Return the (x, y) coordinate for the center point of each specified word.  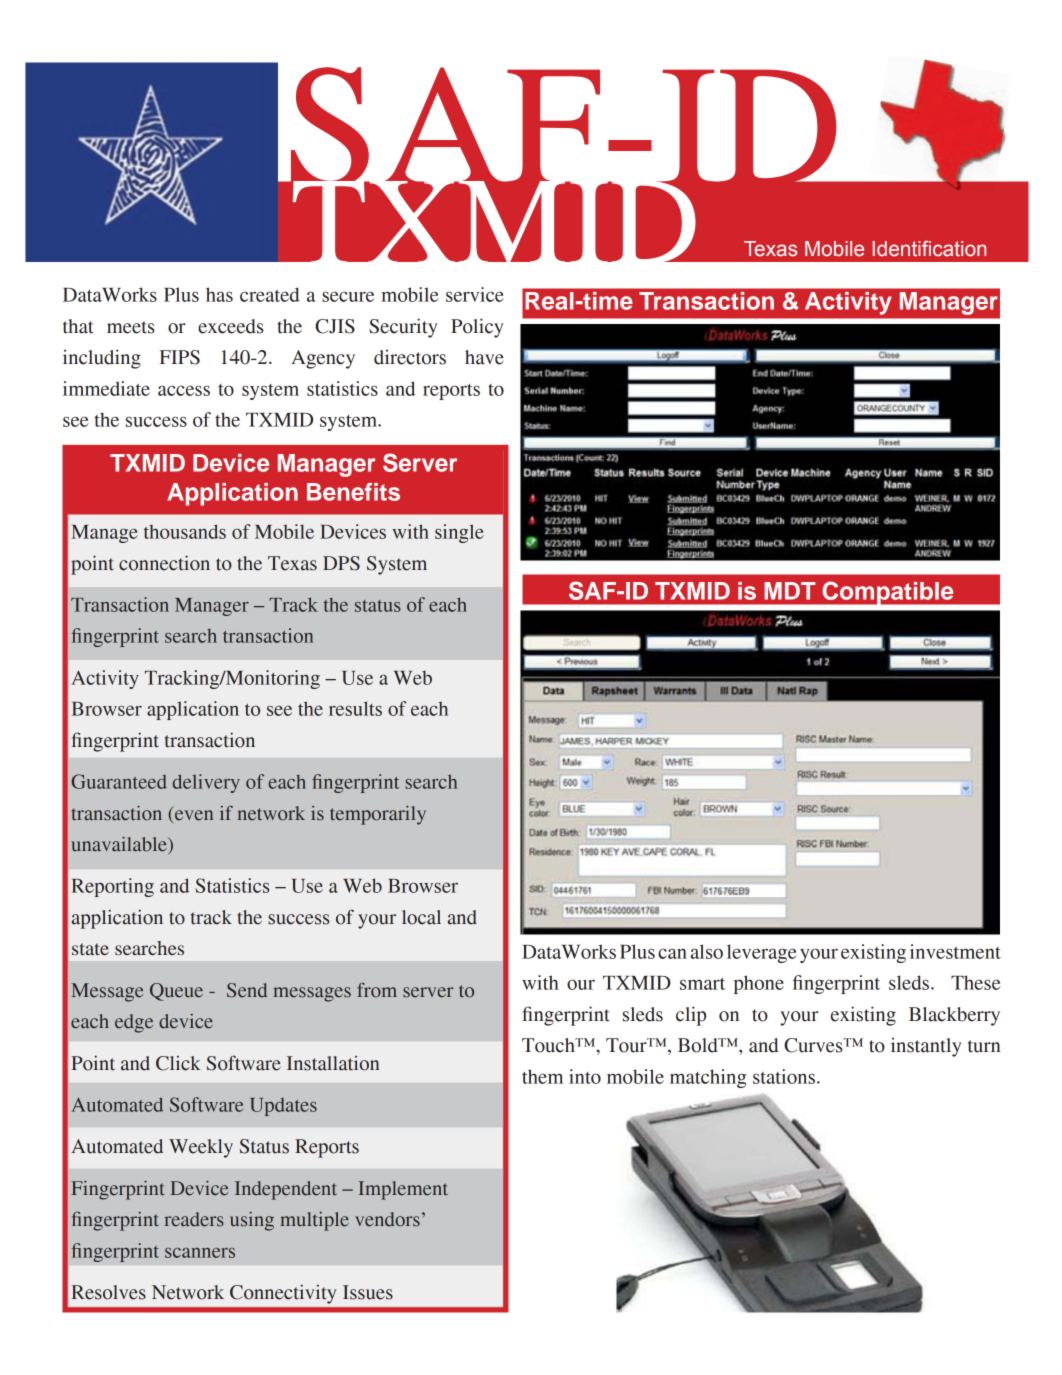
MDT (790, 591)
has (219, 294)
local (421, 917)
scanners (200, 1253)
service (475, 294)
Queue (176, 992)
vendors (387, 1219)
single (459, 533)
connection (164, 563)
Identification (929, 249)
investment (955, 951)
